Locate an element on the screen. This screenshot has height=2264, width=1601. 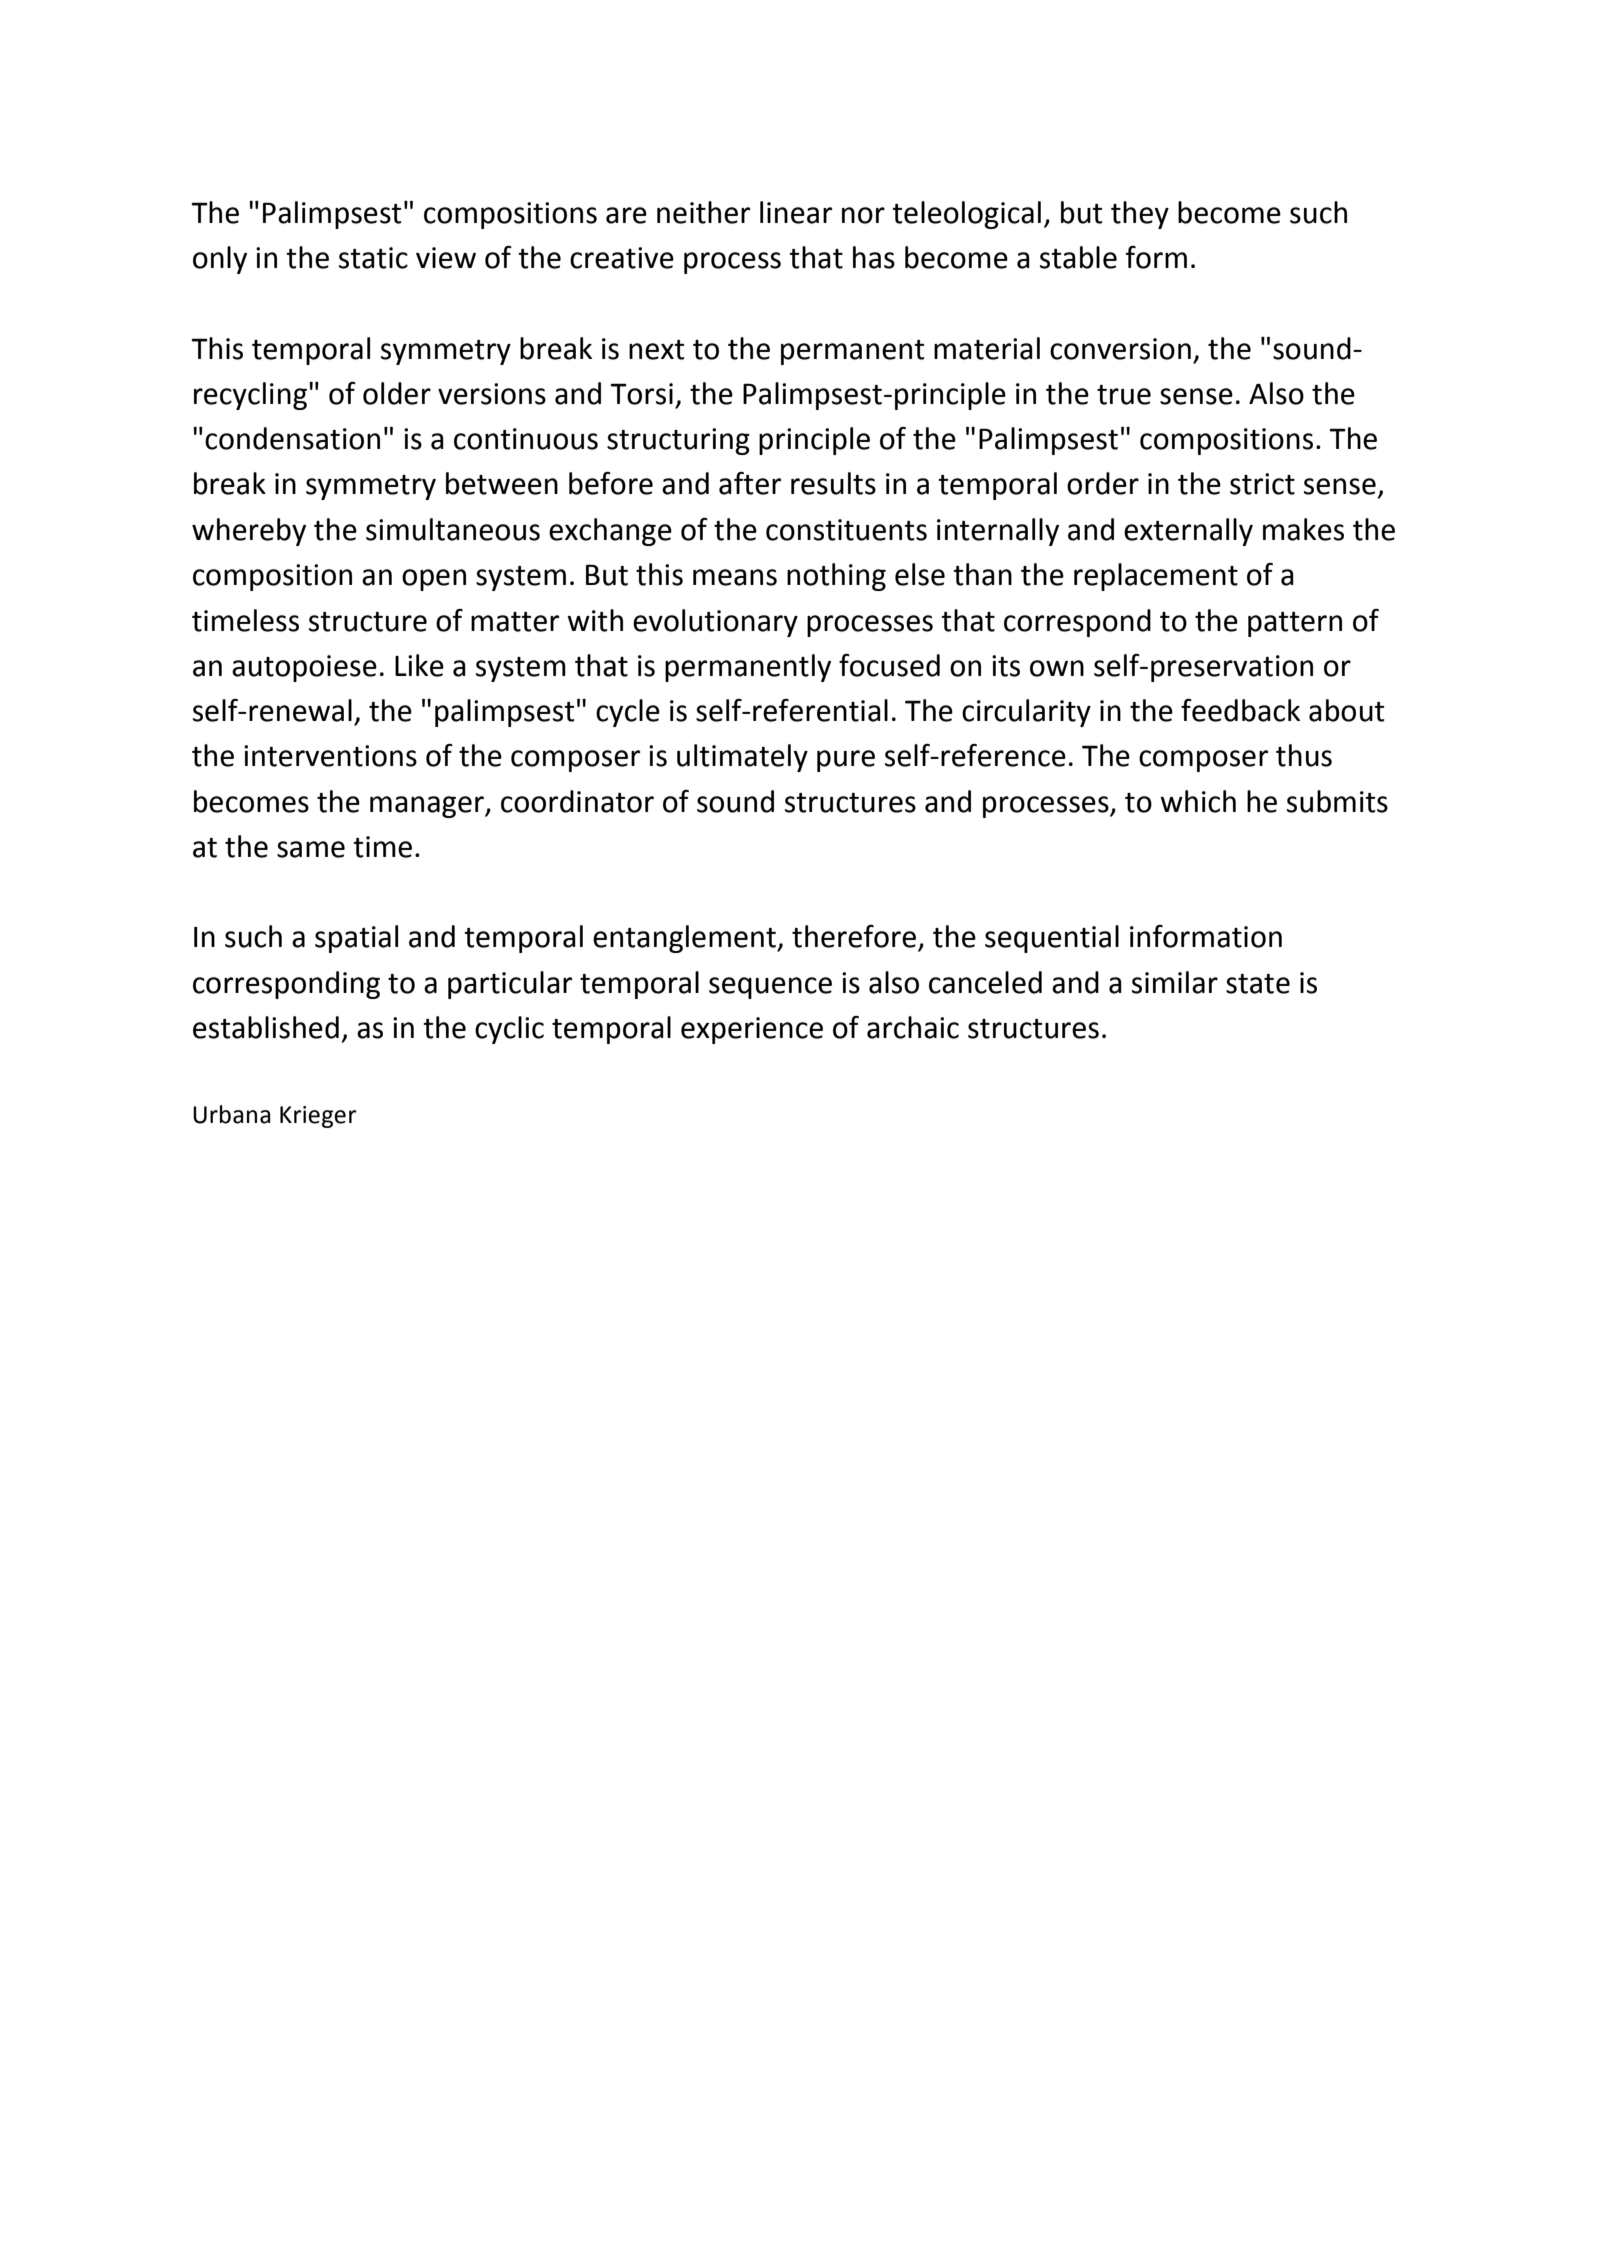
they is located at coordinates (1140, 215).
